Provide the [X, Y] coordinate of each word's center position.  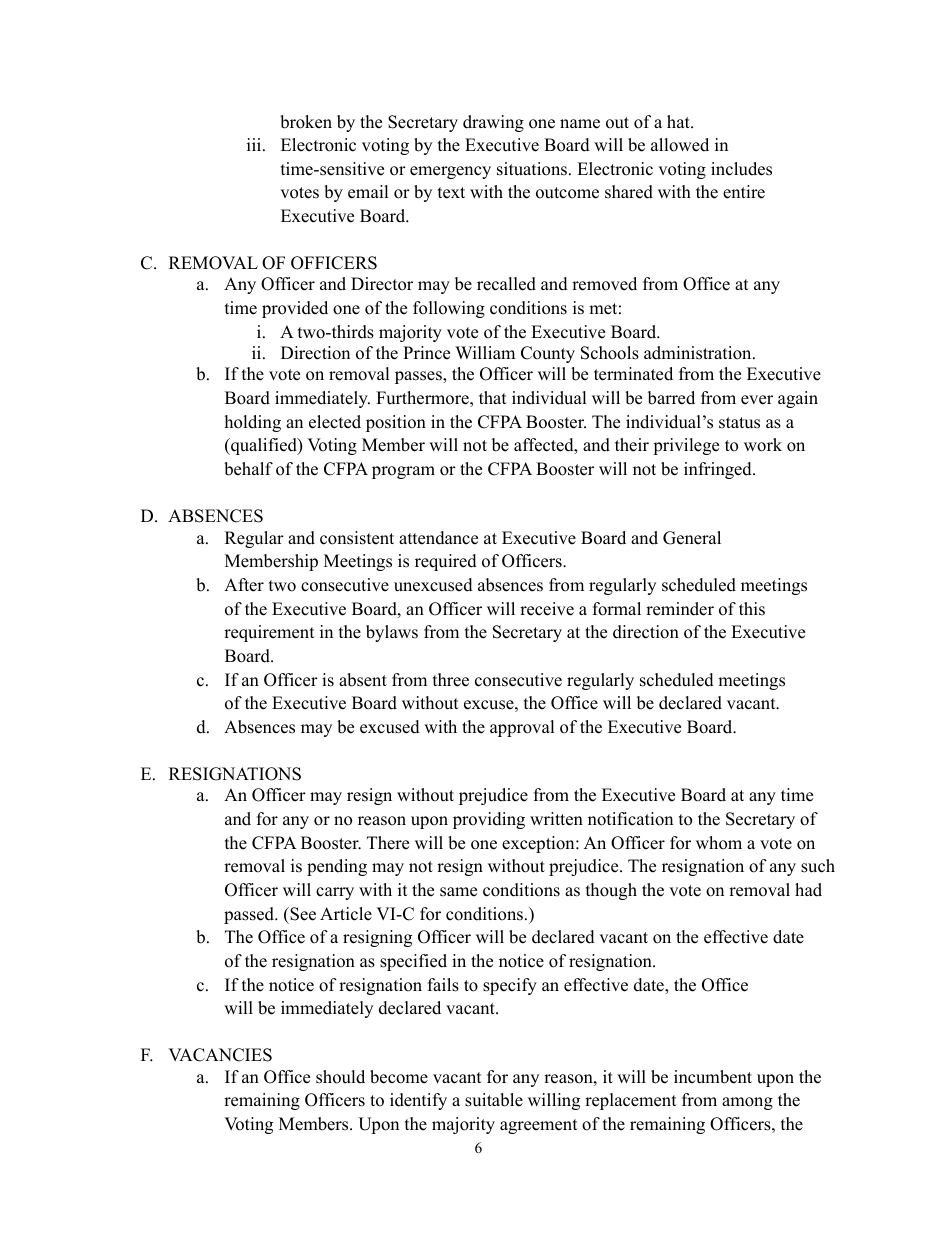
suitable [494, 1100]
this [752, 609]
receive [547, 609]
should [340, 1077]
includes [741, 169]
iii [255, 144]
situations [532, 169]
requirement [269, 633]
